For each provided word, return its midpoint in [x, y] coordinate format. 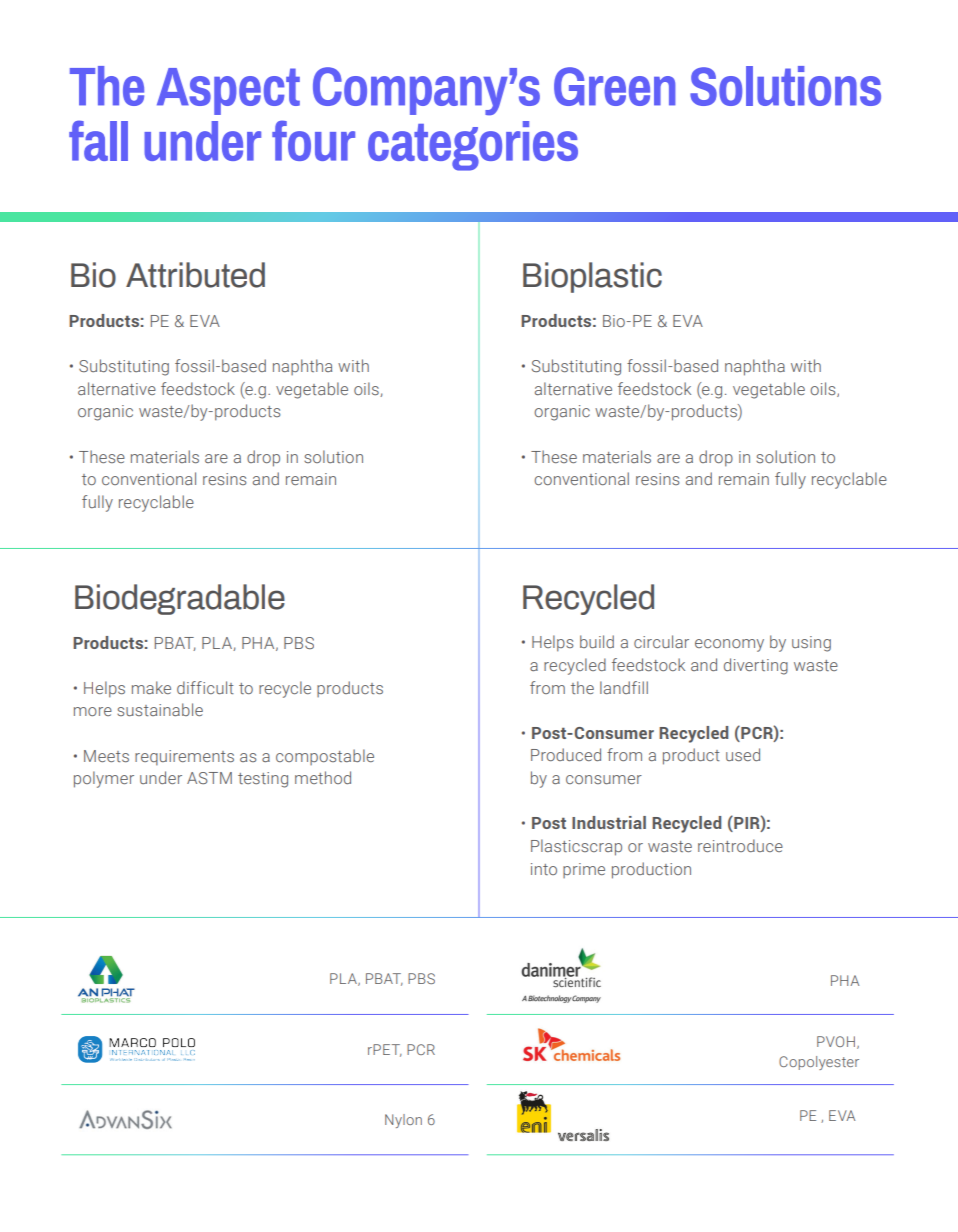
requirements [184, 758]
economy [729, 645]
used [743, 754]
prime [584, 870]
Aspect [228, 91]
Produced [566, 754]
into [544, 869]
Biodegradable [180, 599]
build [597, 641]
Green [614, 86]
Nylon [403, 1121]
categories [473, 146]
